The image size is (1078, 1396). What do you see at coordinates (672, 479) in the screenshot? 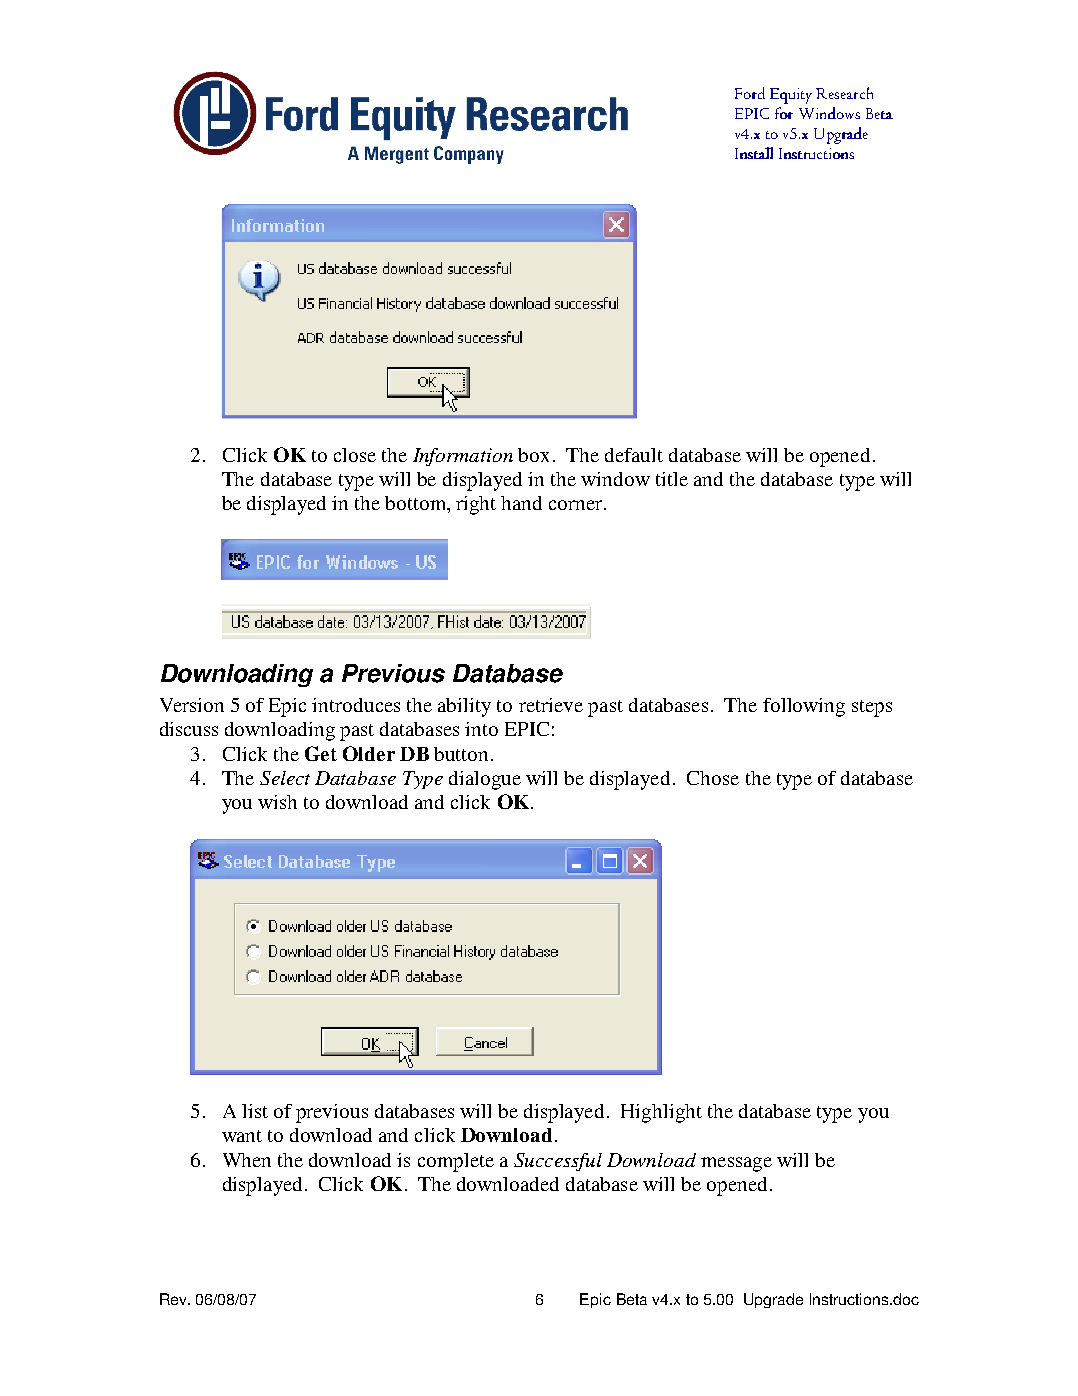
I see `title` at bounding box center [672, 479].
